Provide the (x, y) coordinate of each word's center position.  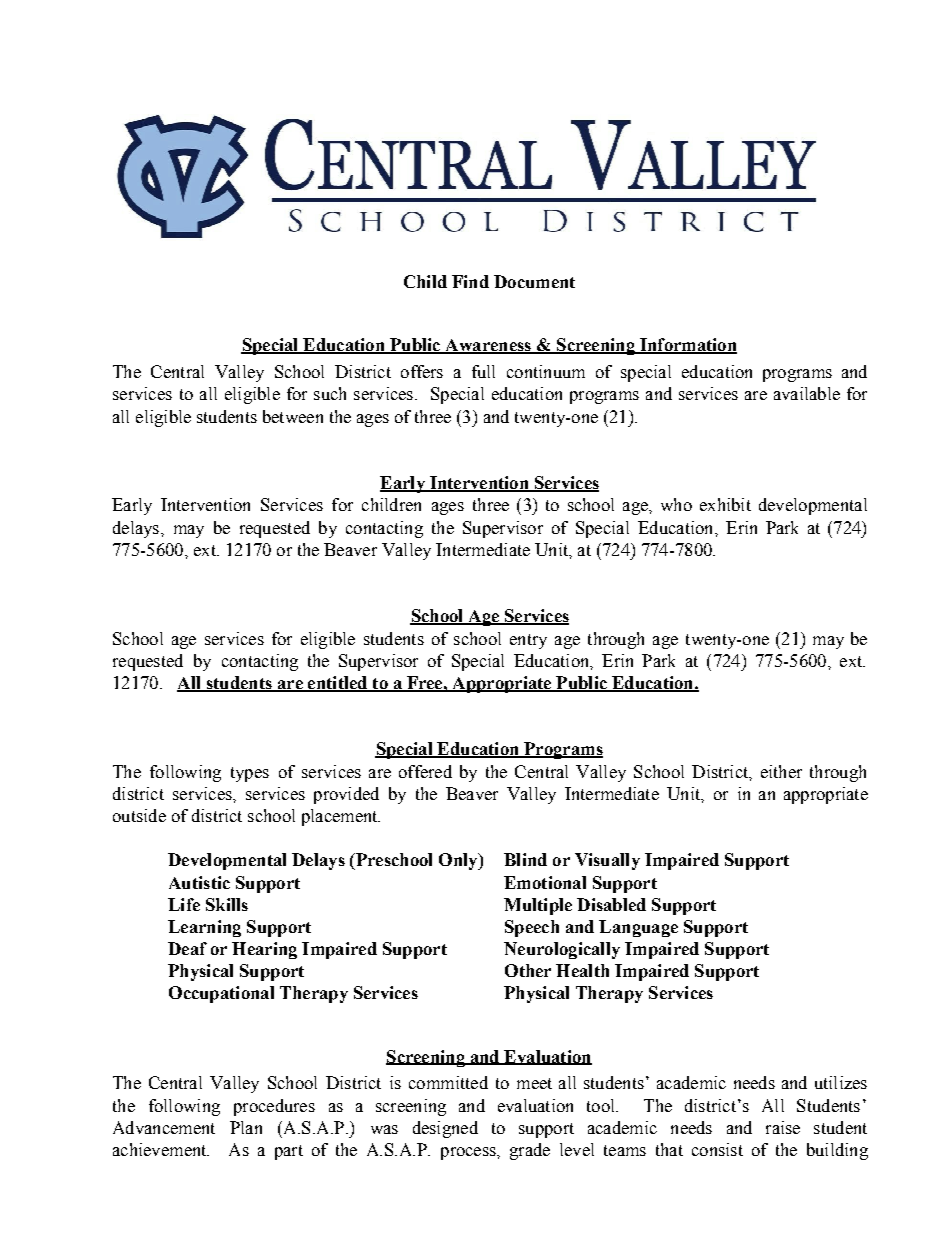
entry (528, 641)
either (781, 771)
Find (470, 281)
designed (445, 1129)
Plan (246, 1127)
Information (687, 346)
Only (459, 861)
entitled (338, 684)
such (330, 393)
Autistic (199, 882)
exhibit (725, 504)
